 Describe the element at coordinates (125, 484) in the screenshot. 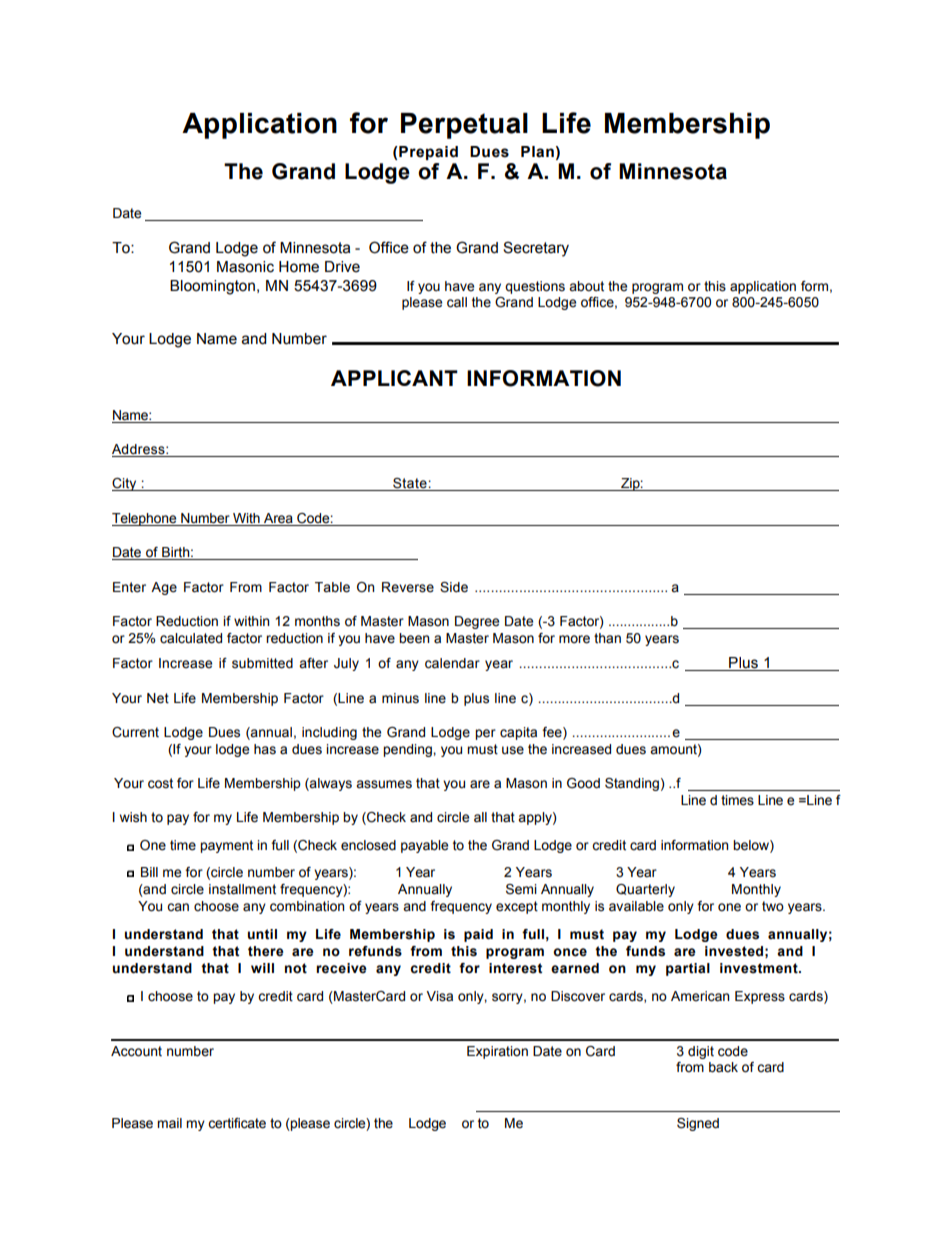

I see `City` at that location.
